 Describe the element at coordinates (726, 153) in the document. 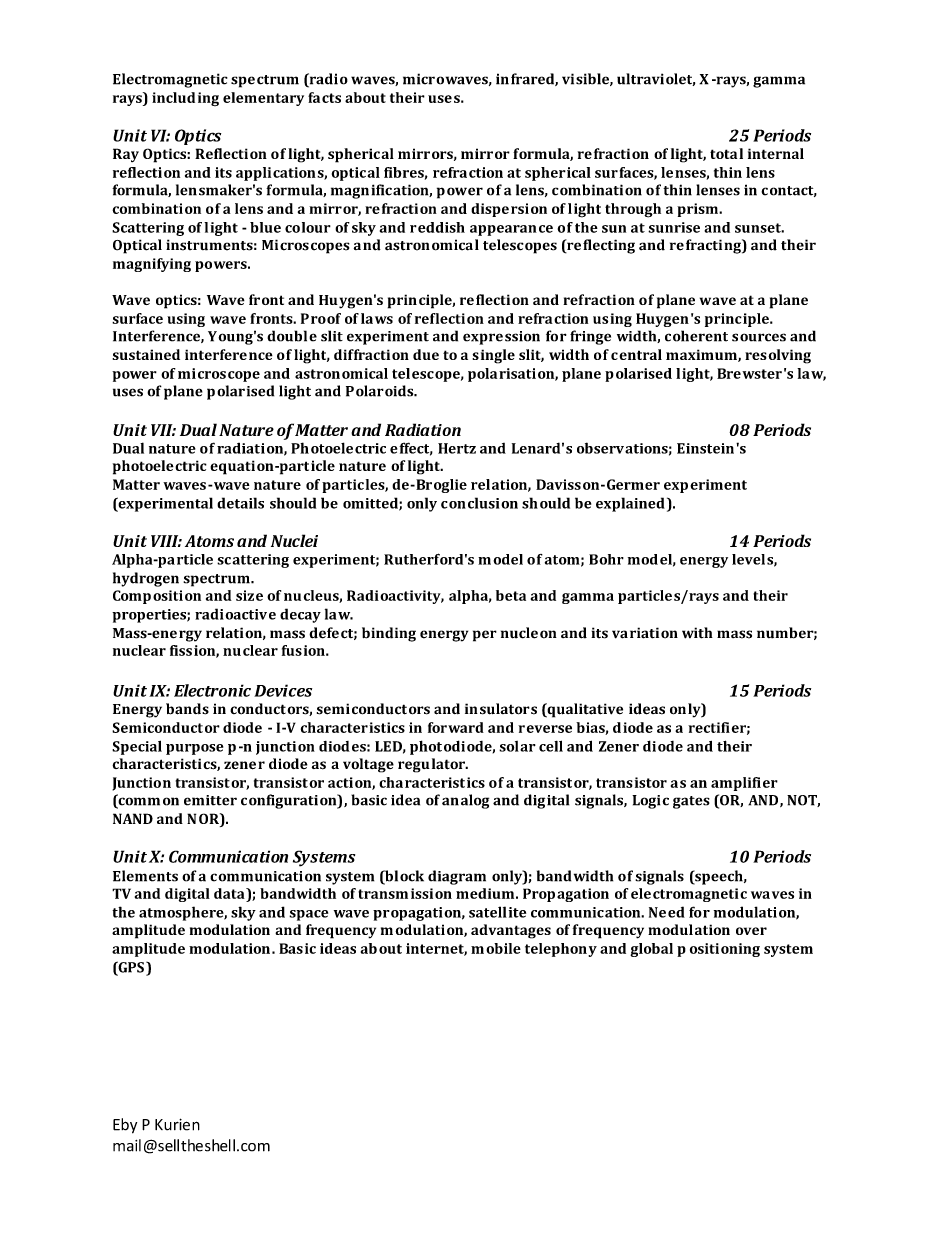

I see `total` at that location.
